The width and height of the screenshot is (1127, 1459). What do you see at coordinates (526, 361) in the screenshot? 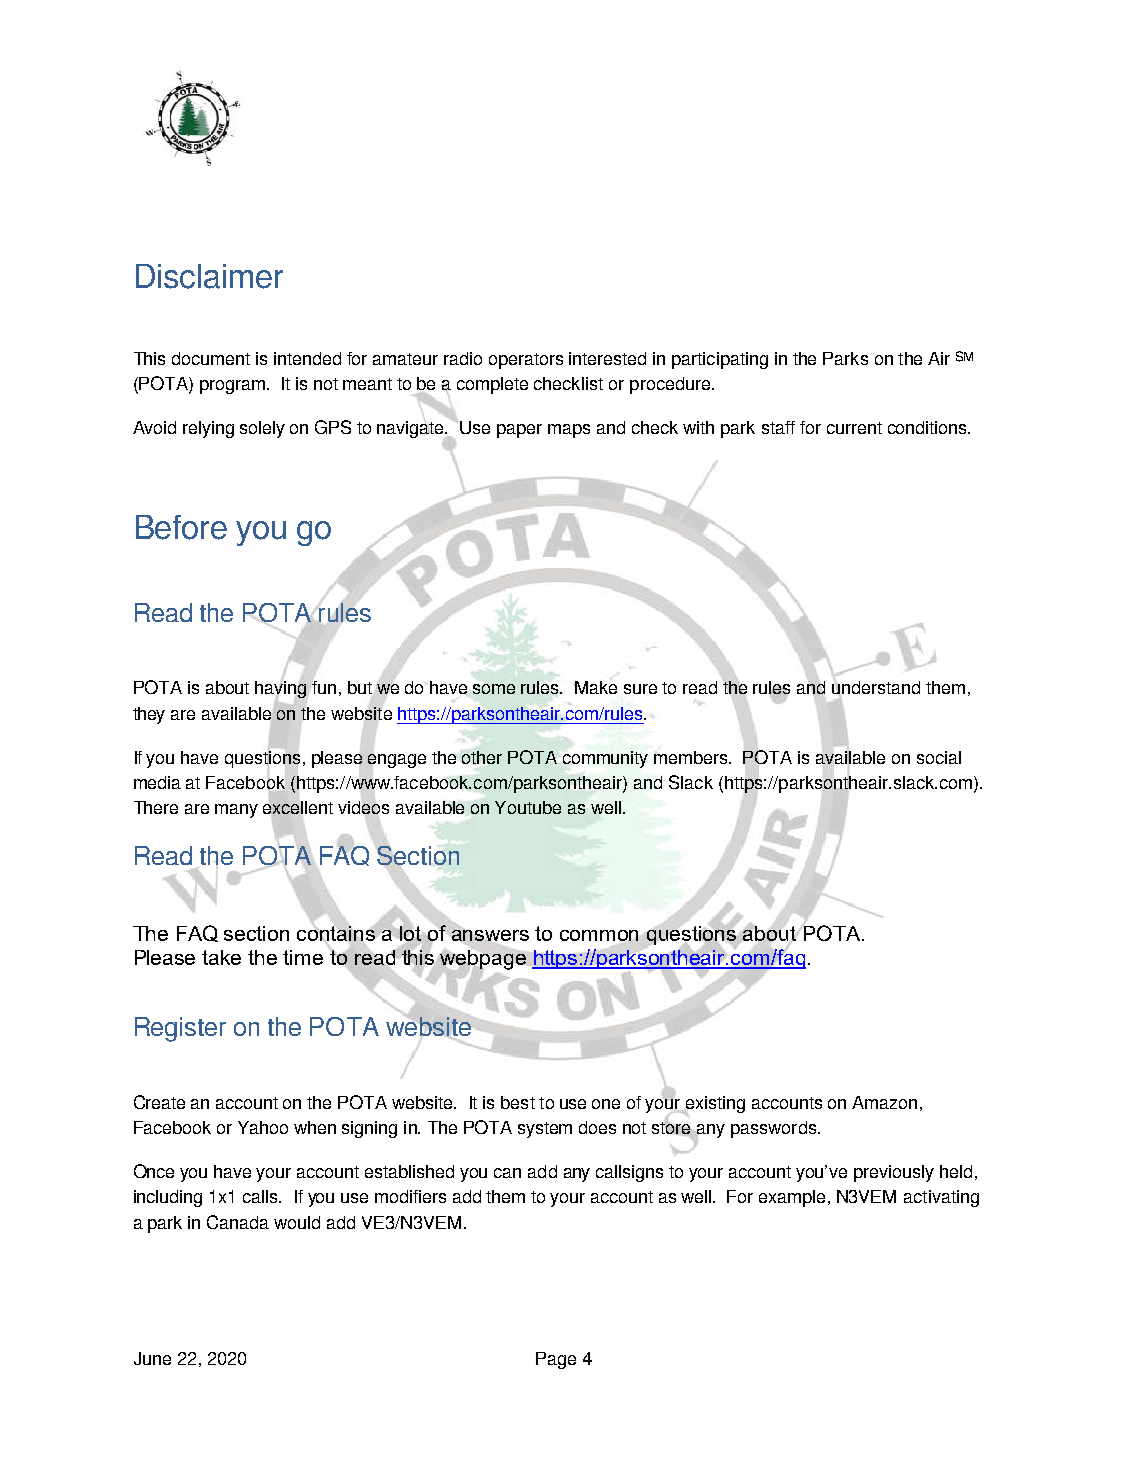
I see `operators` at bounding box center [526, 361].
